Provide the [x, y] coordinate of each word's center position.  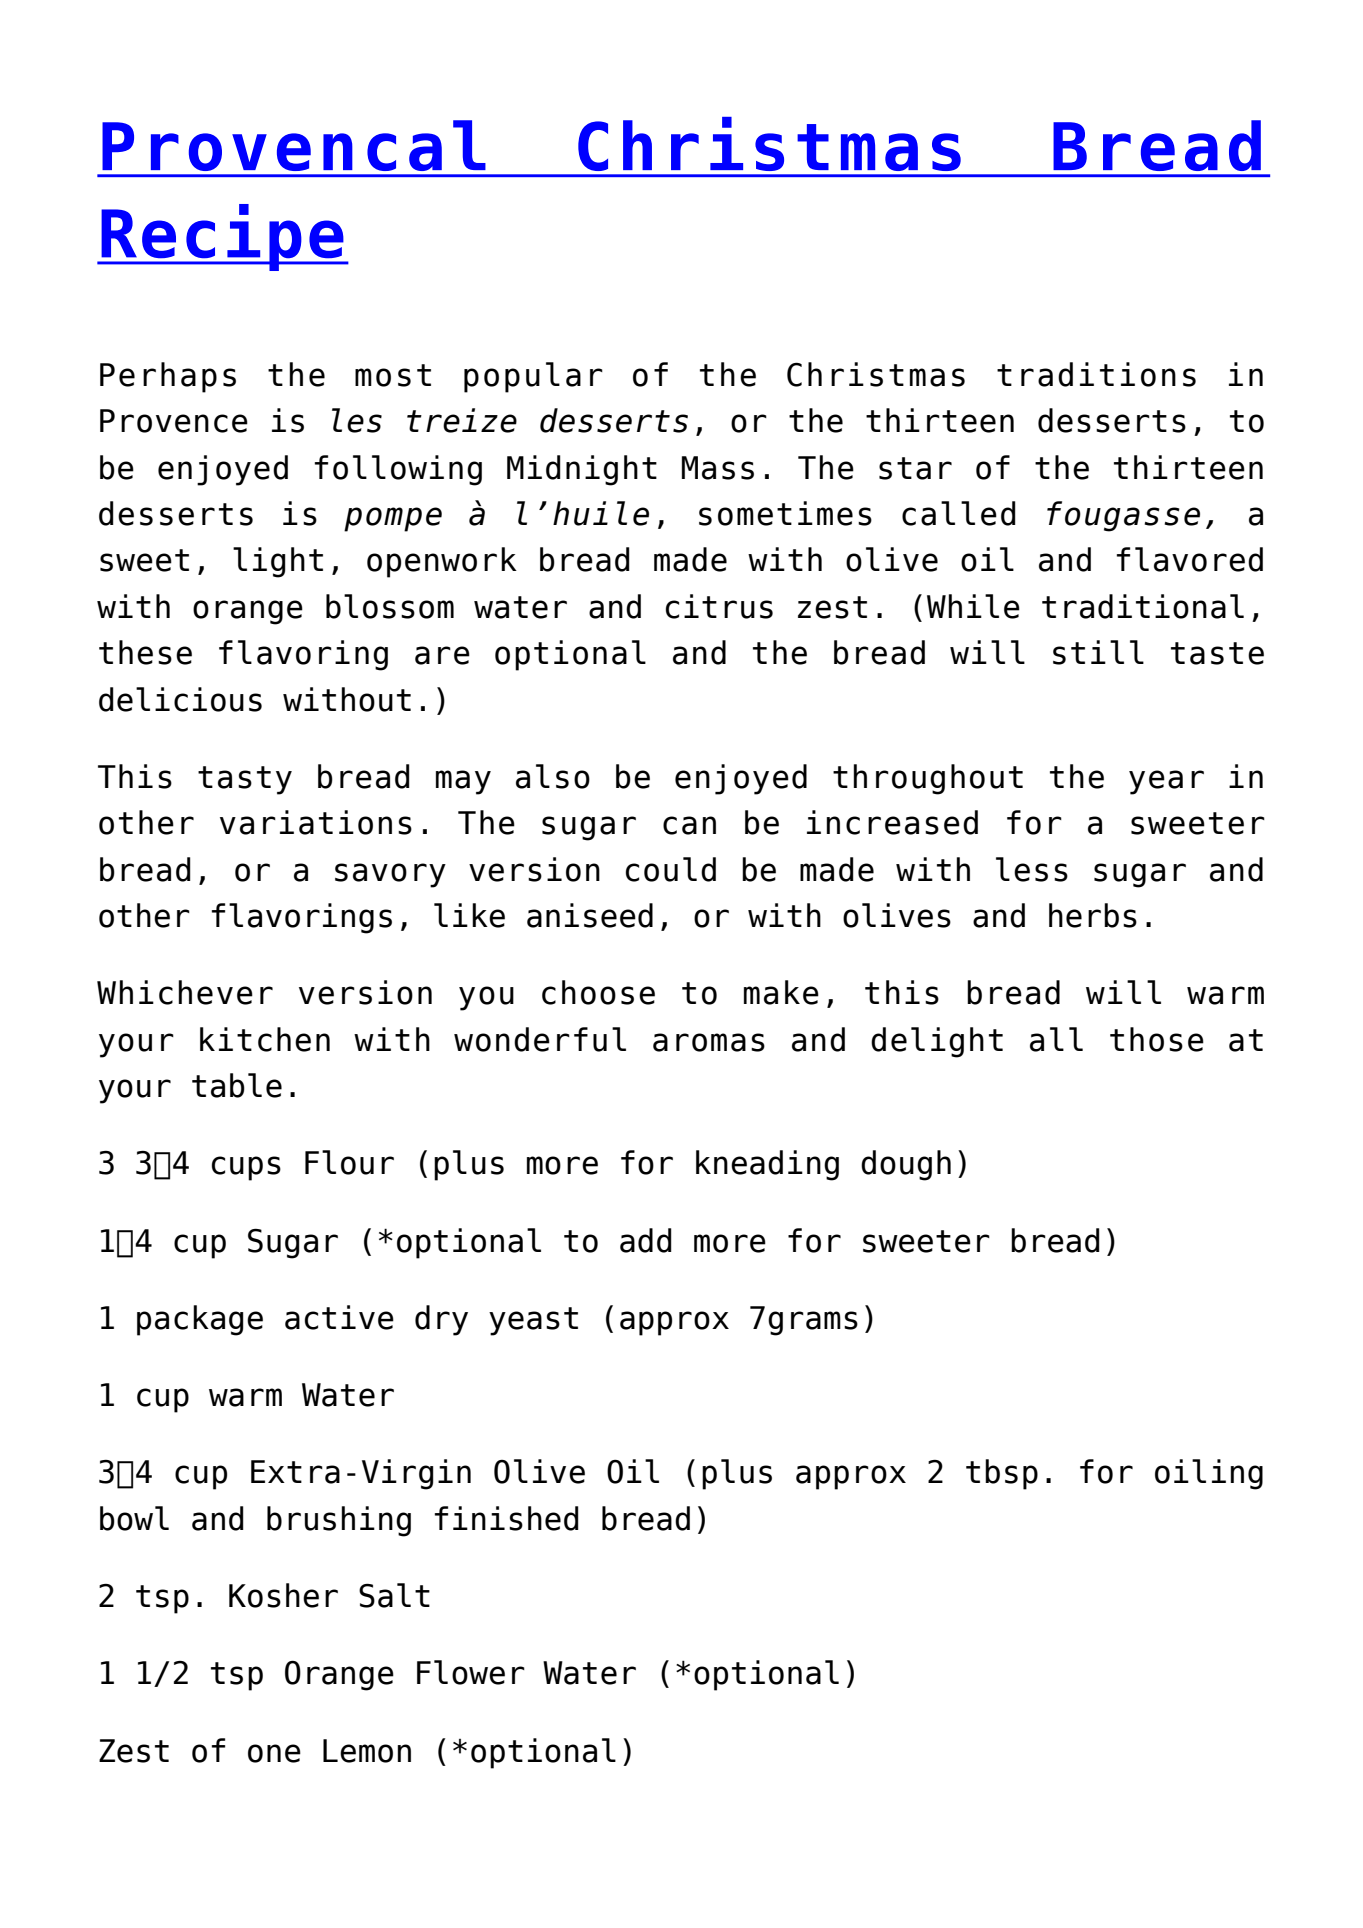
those [1157, 1039]
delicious [180, 699]
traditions [1096, 374]
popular [533, 377]
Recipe [222, 237]
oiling [1209, 1474]
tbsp [1002, 1474]
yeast [533, 1321]
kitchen [265, 1039]
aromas [709, 1042]
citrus [719, 606]
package [200, 1320]
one [274, 1753]
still [1098, 652]
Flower [471, 1672]
